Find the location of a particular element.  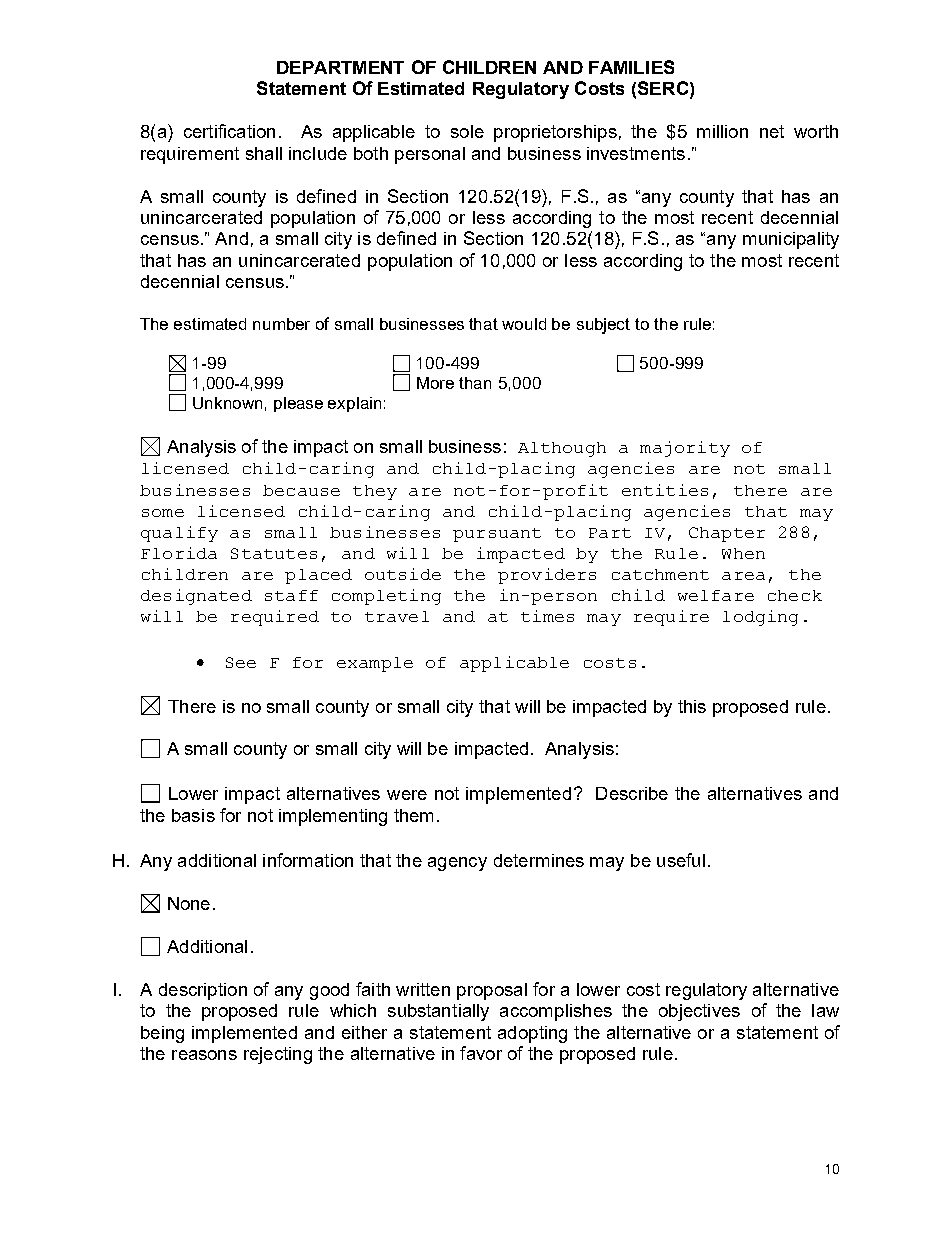

See is located at coordinates (241, 662).
